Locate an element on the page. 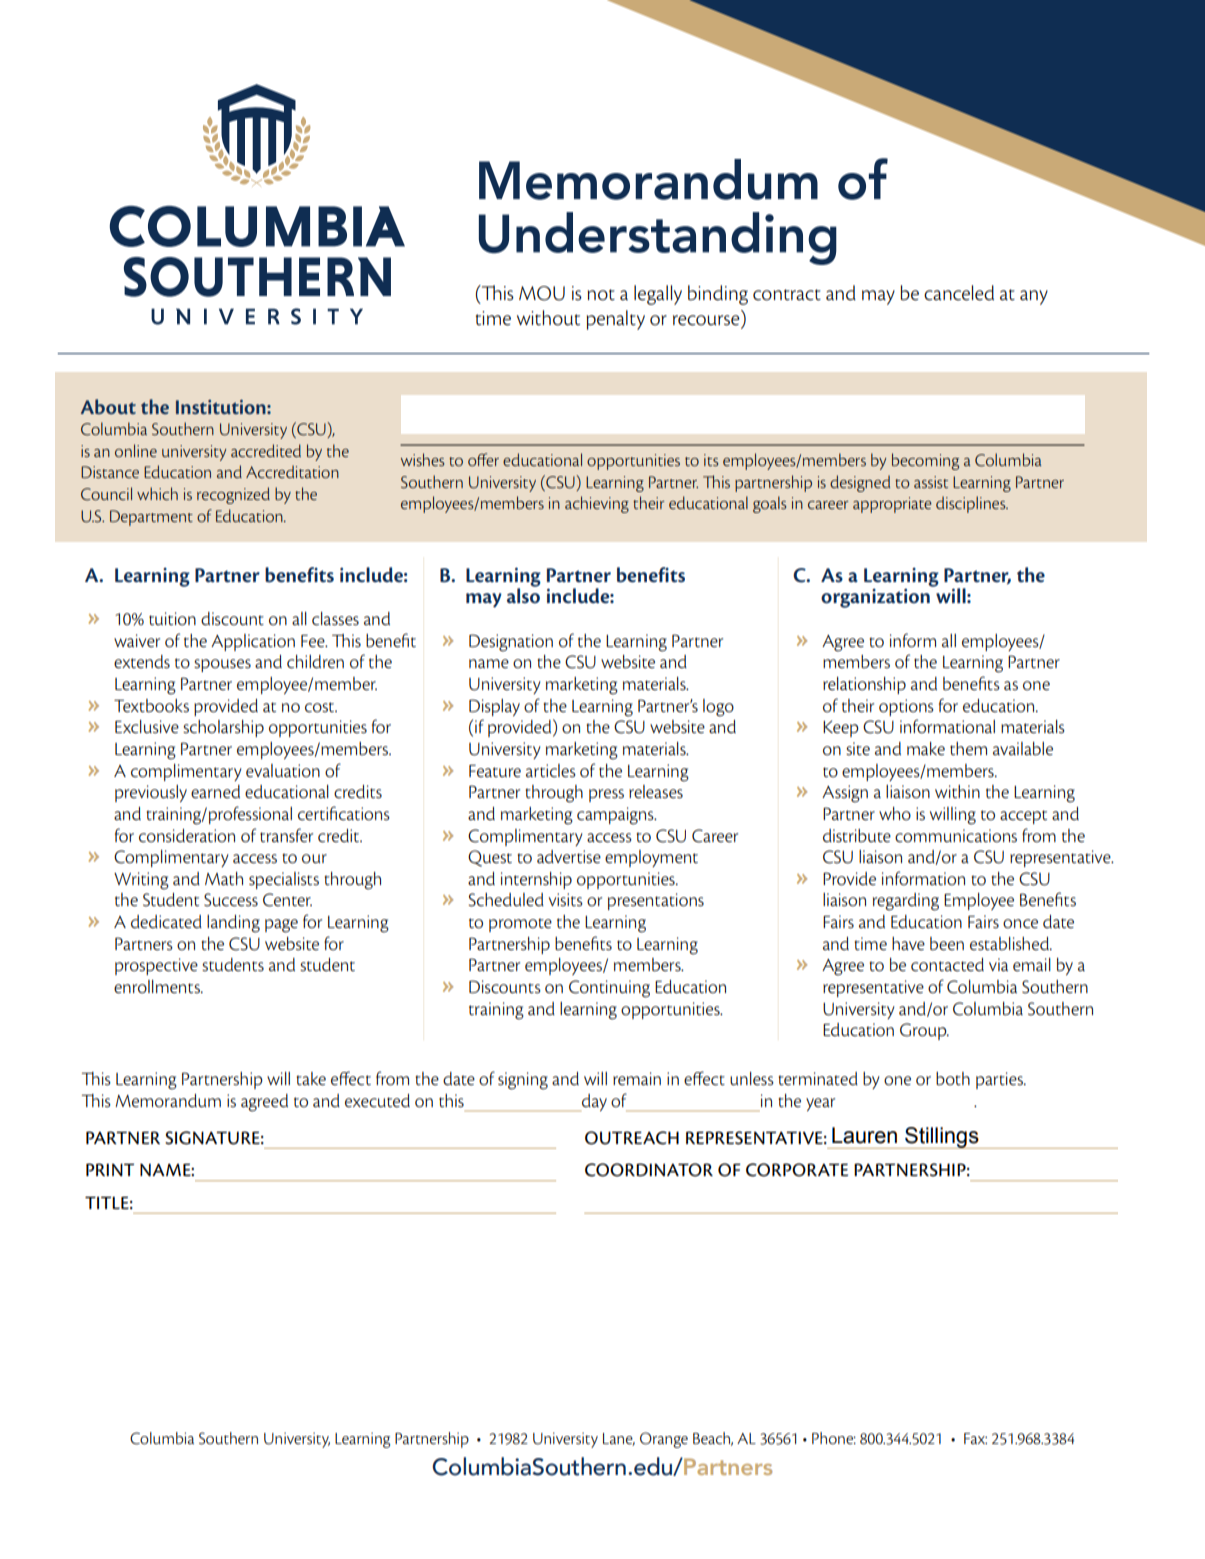 The width and height of the image is (1205, 1559). promote is located at coordinates (520, 925).
